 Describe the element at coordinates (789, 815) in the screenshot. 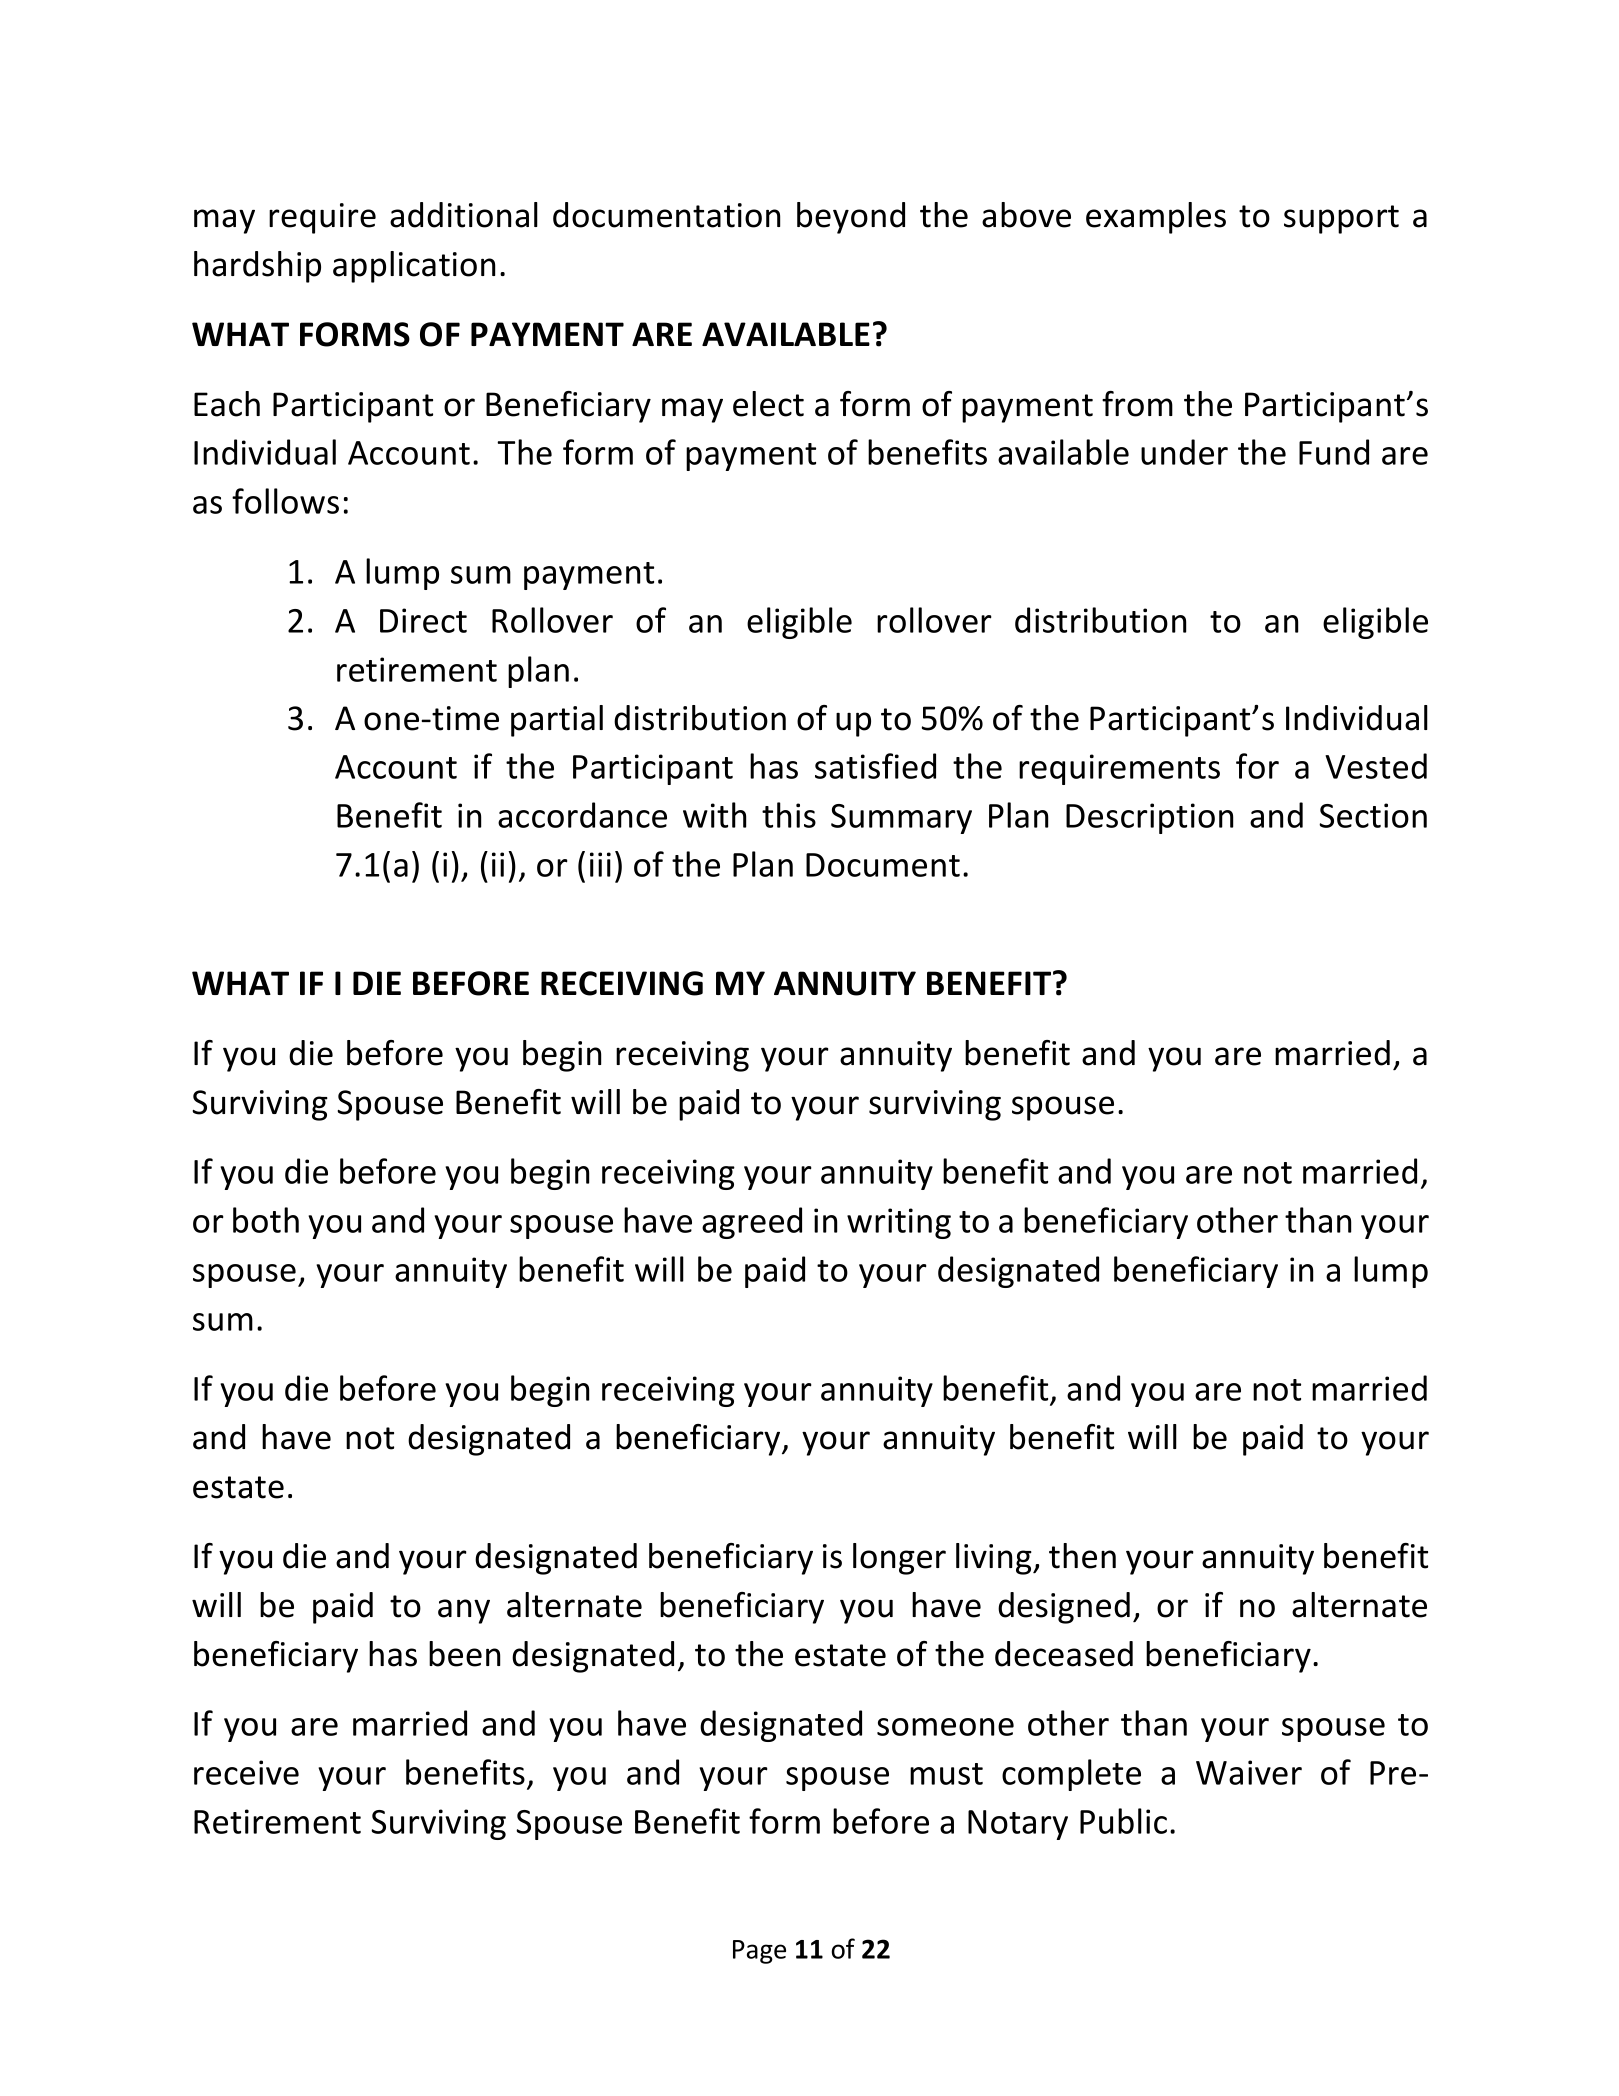

I see `this` at that location.
